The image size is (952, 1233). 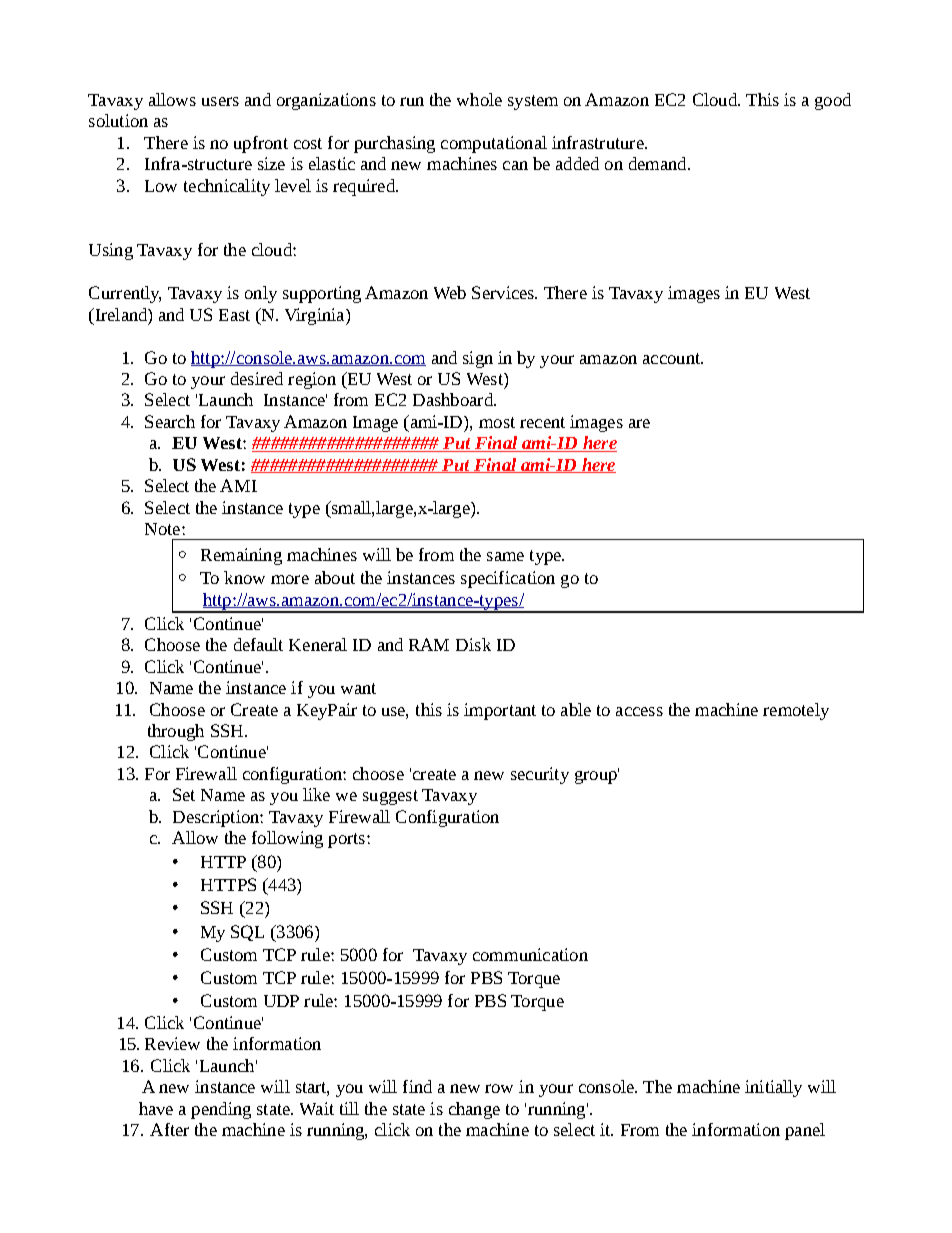 I want to click on access, so click(x=639, y=711).
